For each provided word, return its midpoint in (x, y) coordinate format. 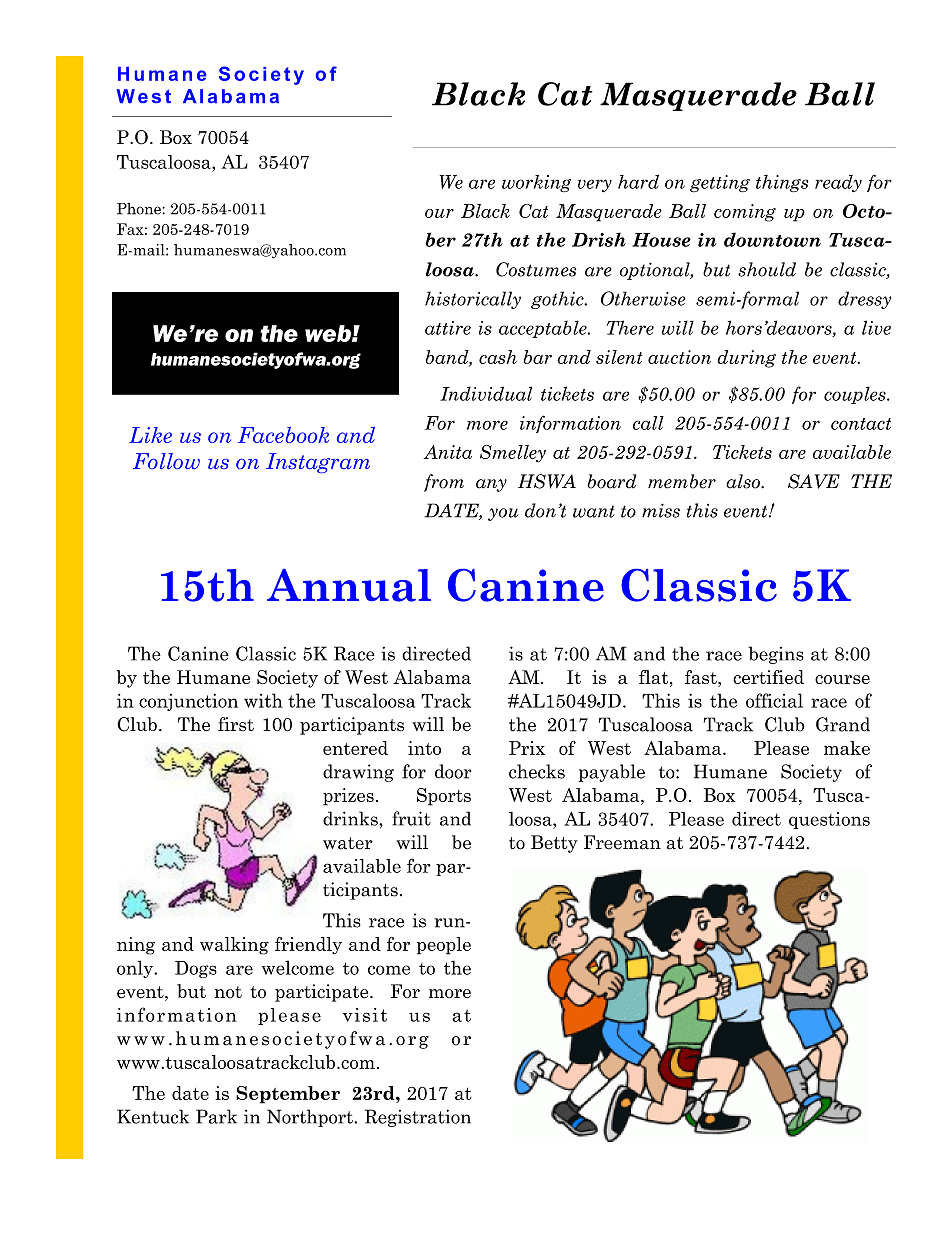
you (503, 514)
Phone (140, 209)
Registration (418, 1118)
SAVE (814, 481)
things (782, 184)
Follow (166, 461)
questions (829, 820)
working (536, 183)
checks (537, 771)
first (236, 724)
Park (216, 1116)
